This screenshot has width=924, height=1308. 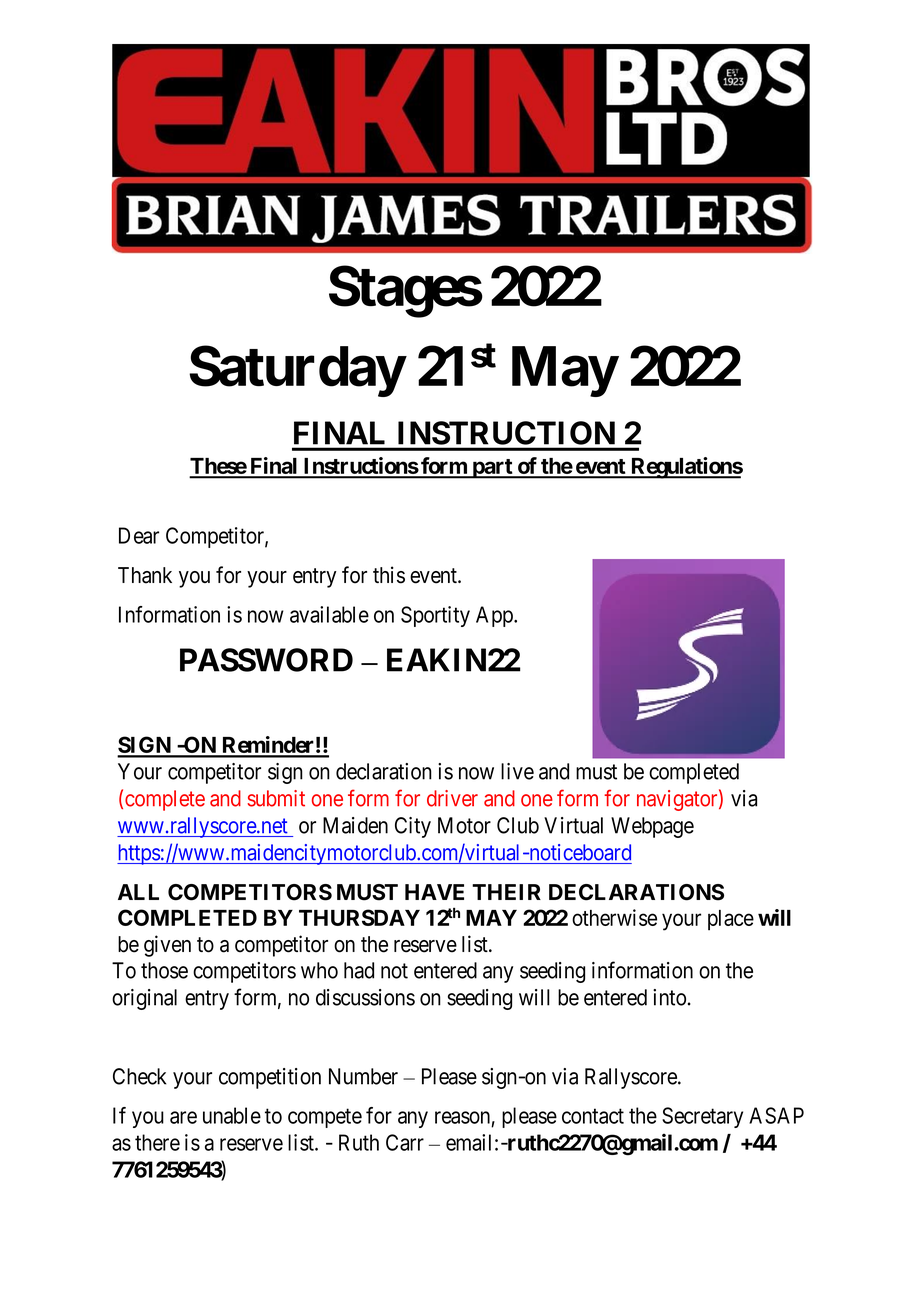 I want to click on submit, so click(x=276, y=798).
